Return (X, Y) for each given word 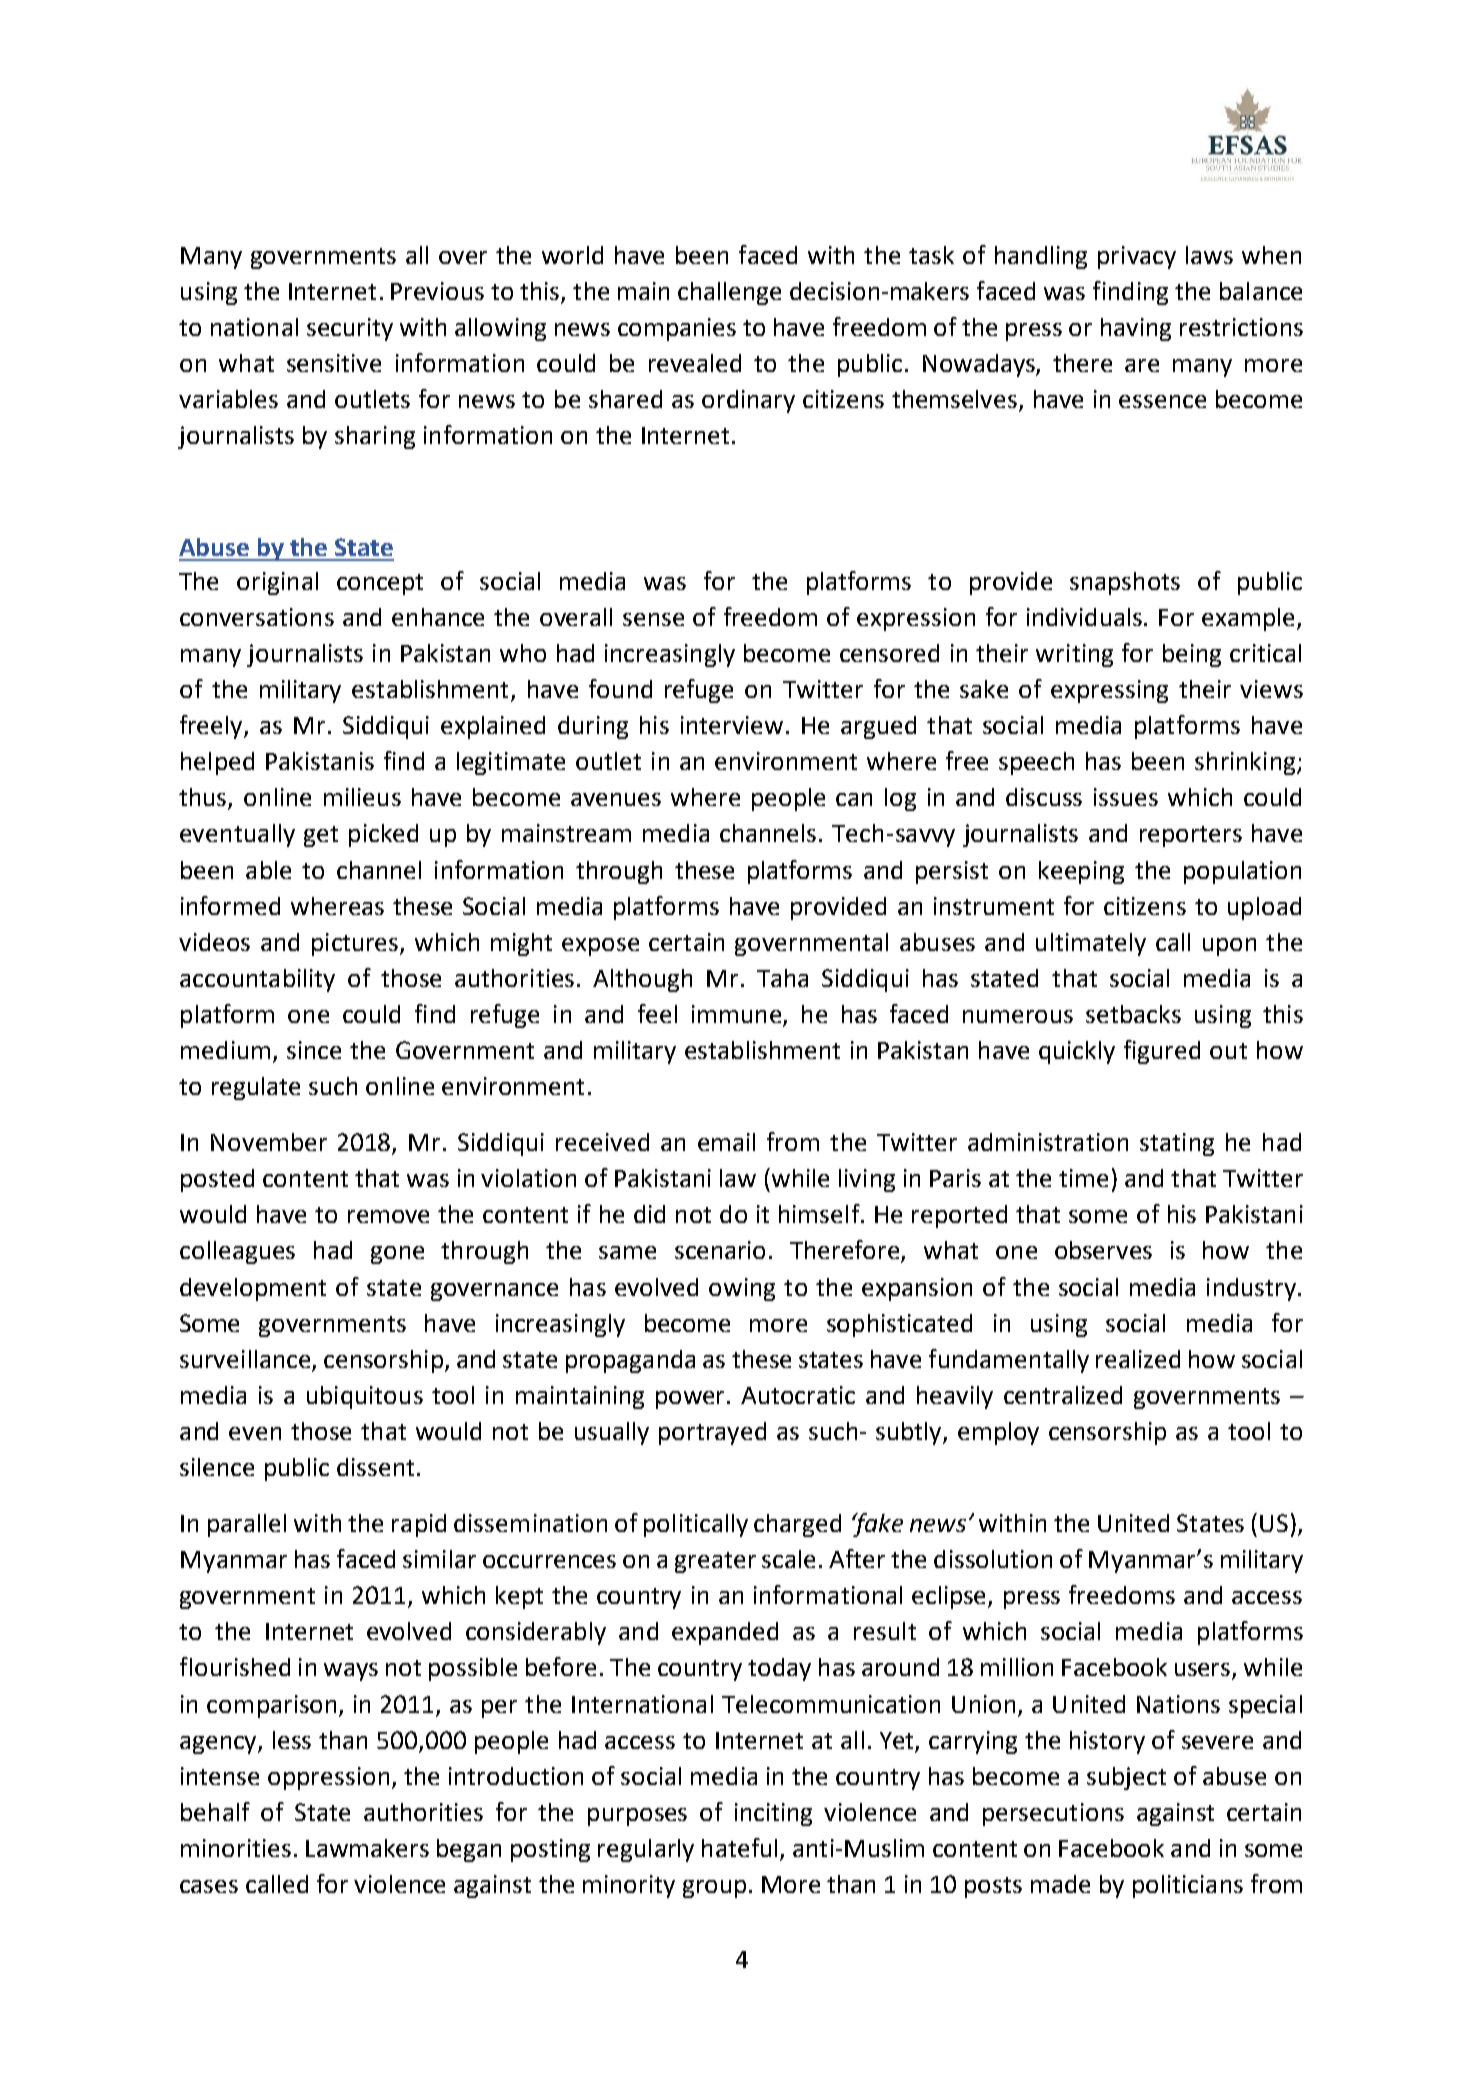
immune (738, 1015)
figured (1162, 1052)
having (1136, 329)
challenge (729, 293)
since (314, 1050)
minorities (236, 1848)
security (350, 329)
